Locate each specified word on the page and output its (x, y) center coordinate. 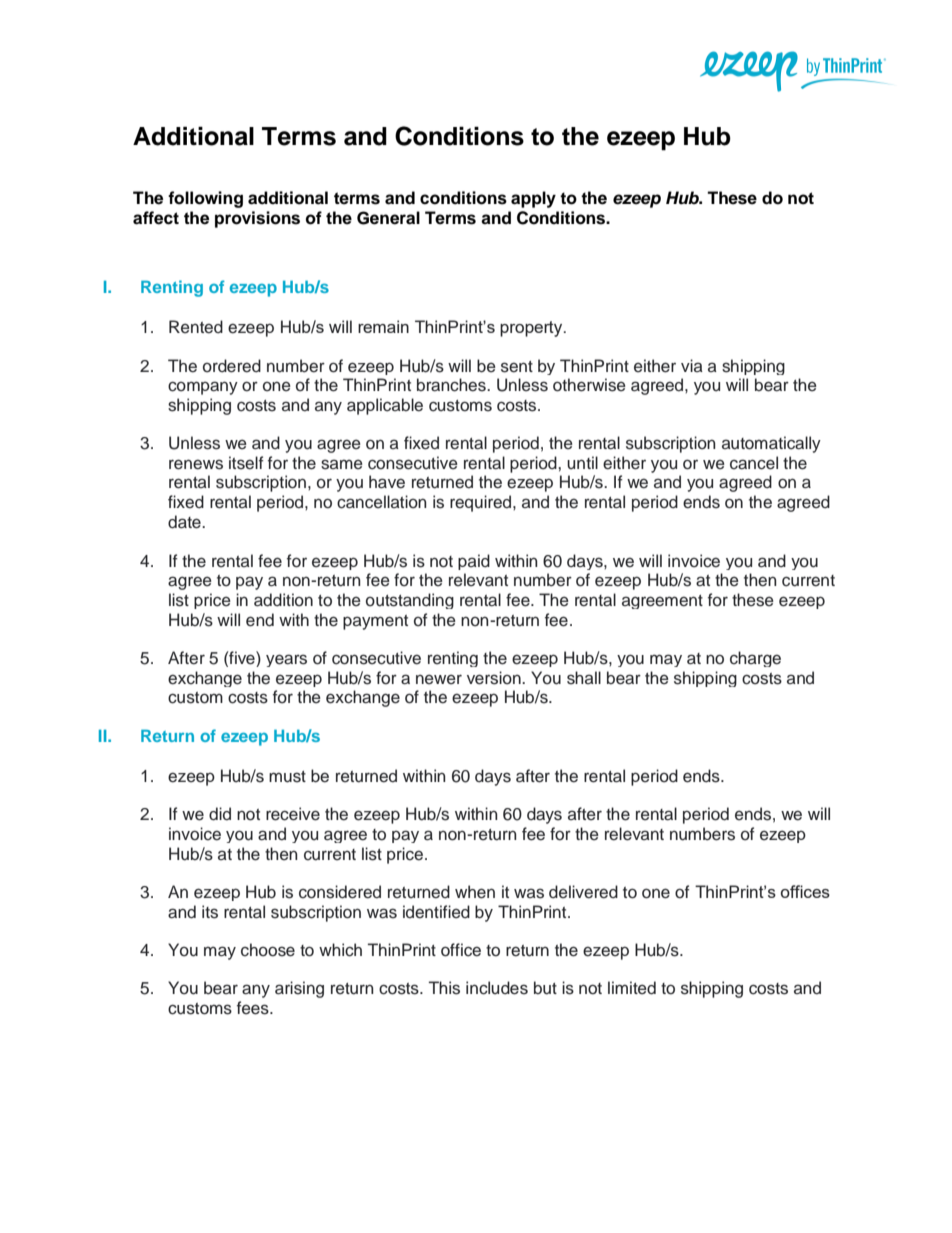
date (185, 522)
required (482, 503)
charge (755, 659)
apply (533, 199)
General (388, 218)
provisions (257, 219)
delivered (583, 892)
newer (439, 679)
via (692, 365)
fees (254, 1008)
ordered (232, 366)
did (220, 814)
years (286, 660)
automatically (771, 444)
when (475, 892)
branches (452, 385)
